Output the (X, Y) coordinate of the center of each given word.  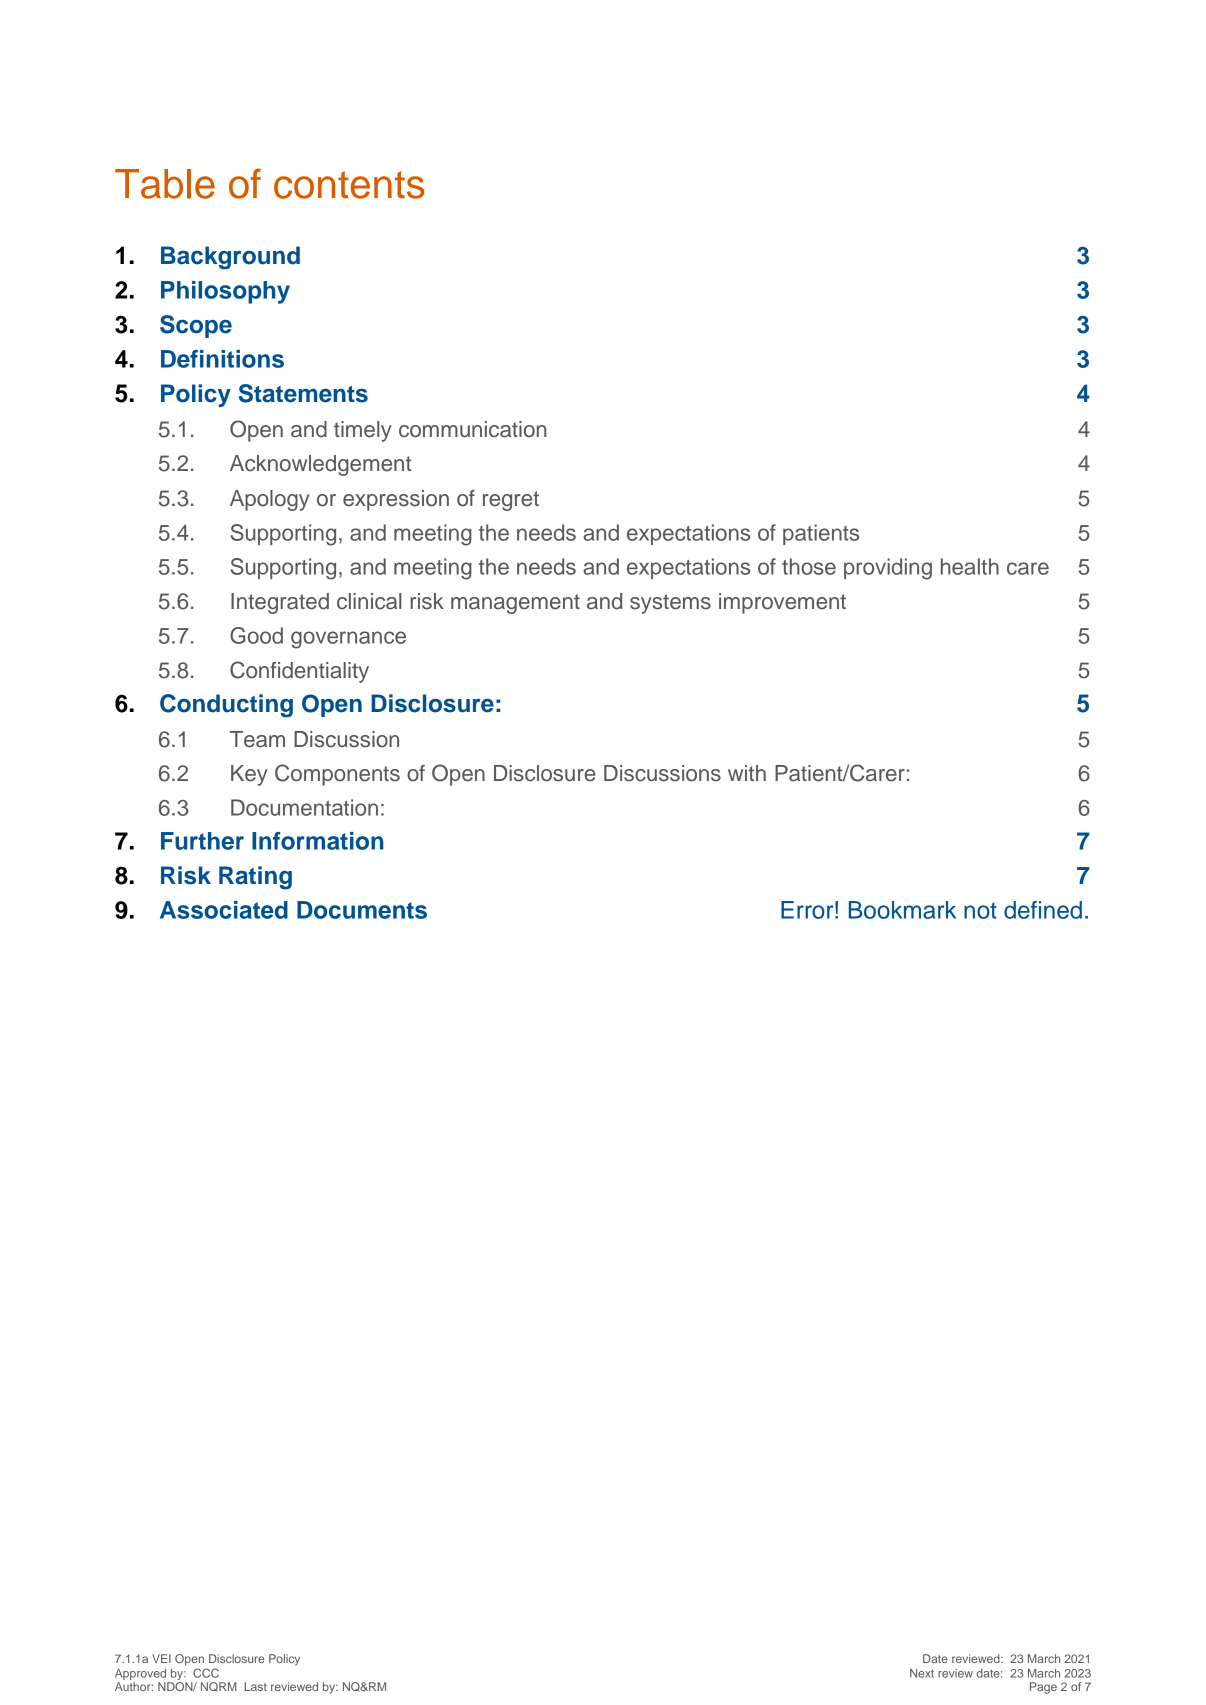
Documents (362, 910)
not (980, 910)
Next (922, 1673)
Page (1043, 1688)
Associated (224, 910)
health (970, 566)
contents (349, 185)
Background (230, 258)
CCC (206, 1673)
